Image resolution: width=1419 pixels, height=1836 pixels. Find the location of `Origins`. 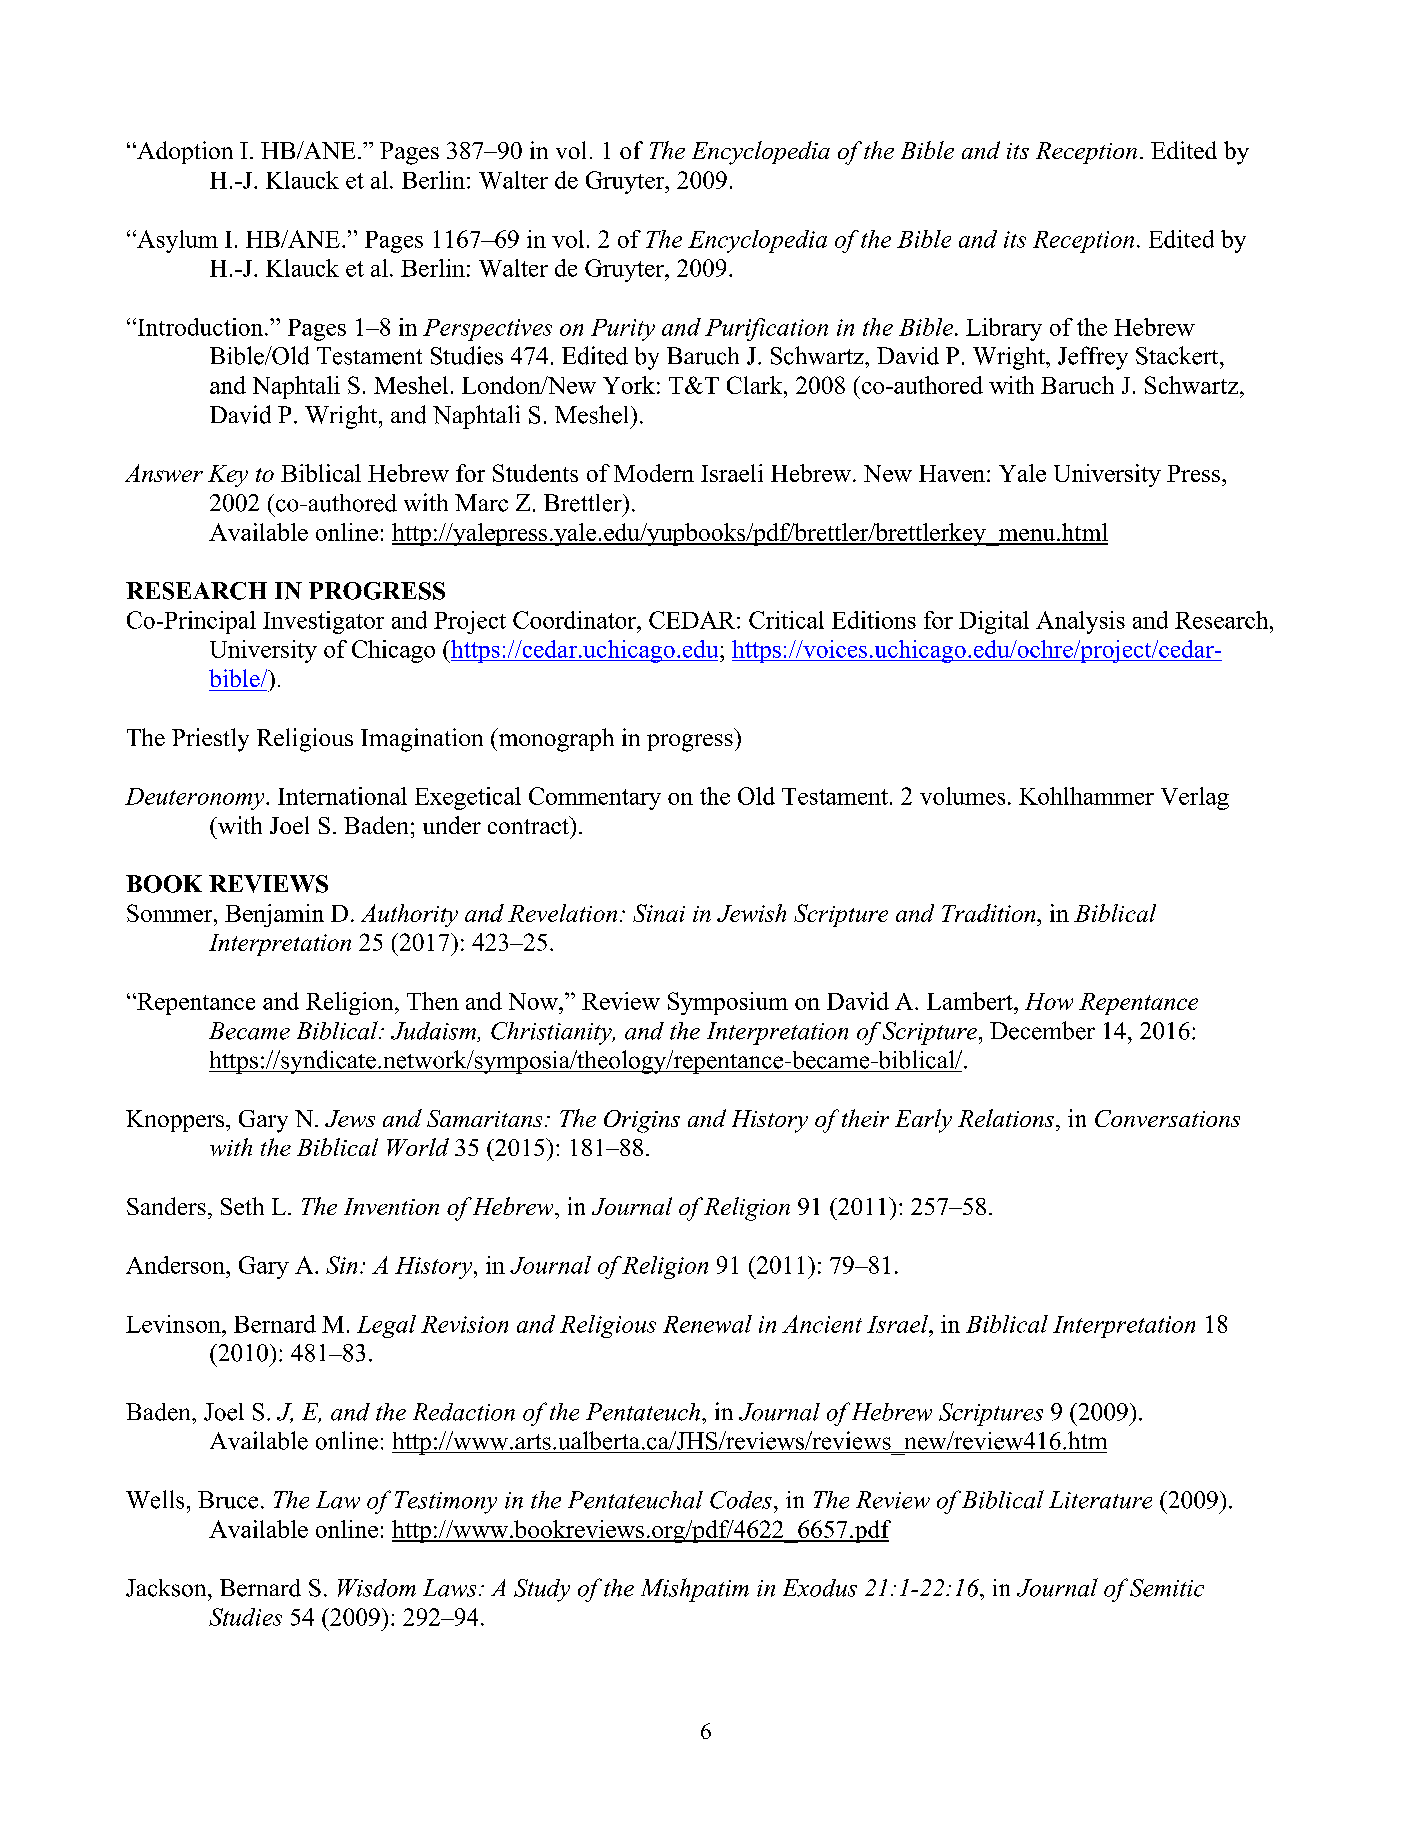

Origins is located at coordinates (642, 1121).
